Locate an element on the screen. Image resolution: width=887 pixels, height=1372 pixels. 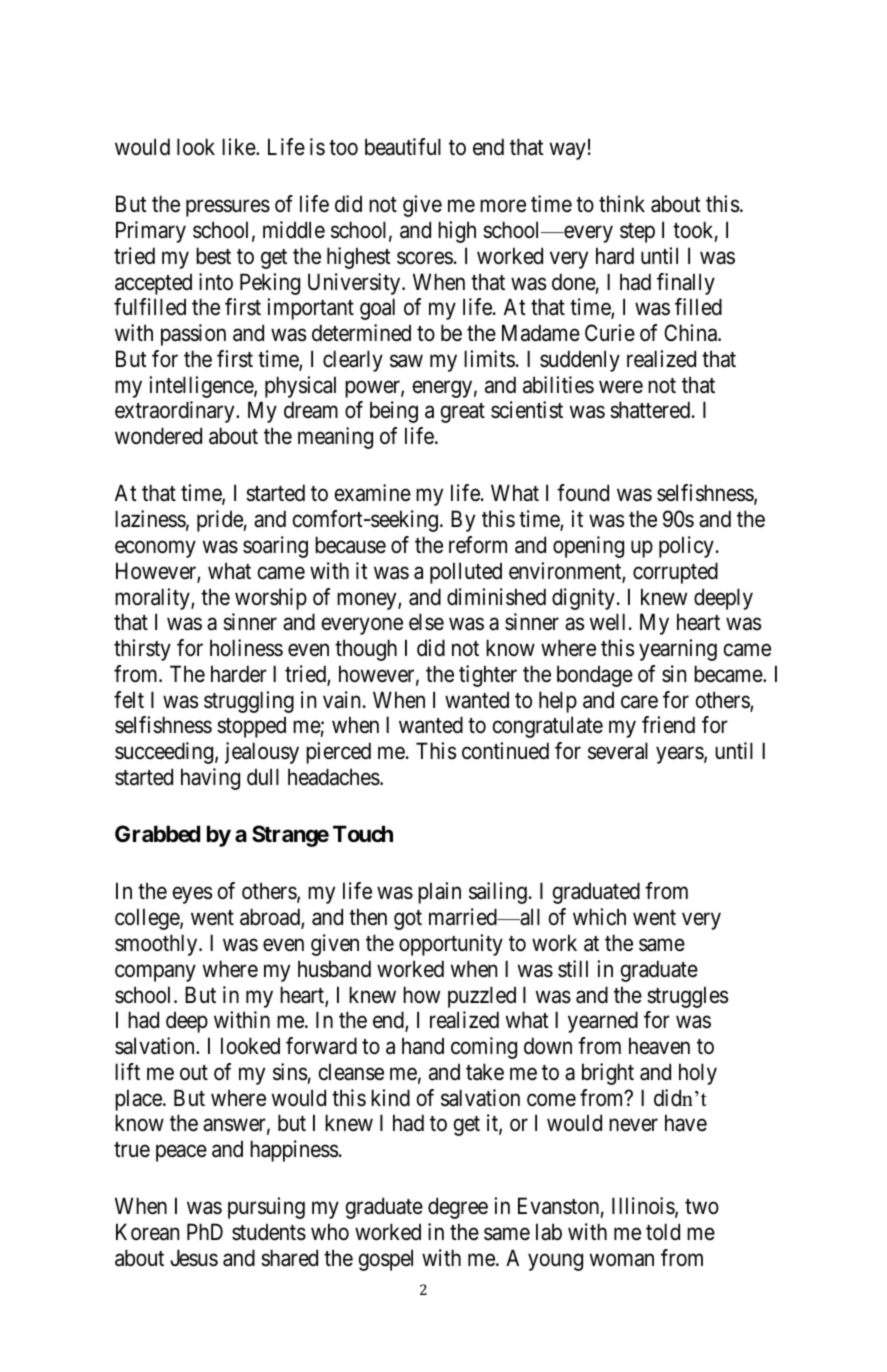
think is located at coordinates (622, 203).
